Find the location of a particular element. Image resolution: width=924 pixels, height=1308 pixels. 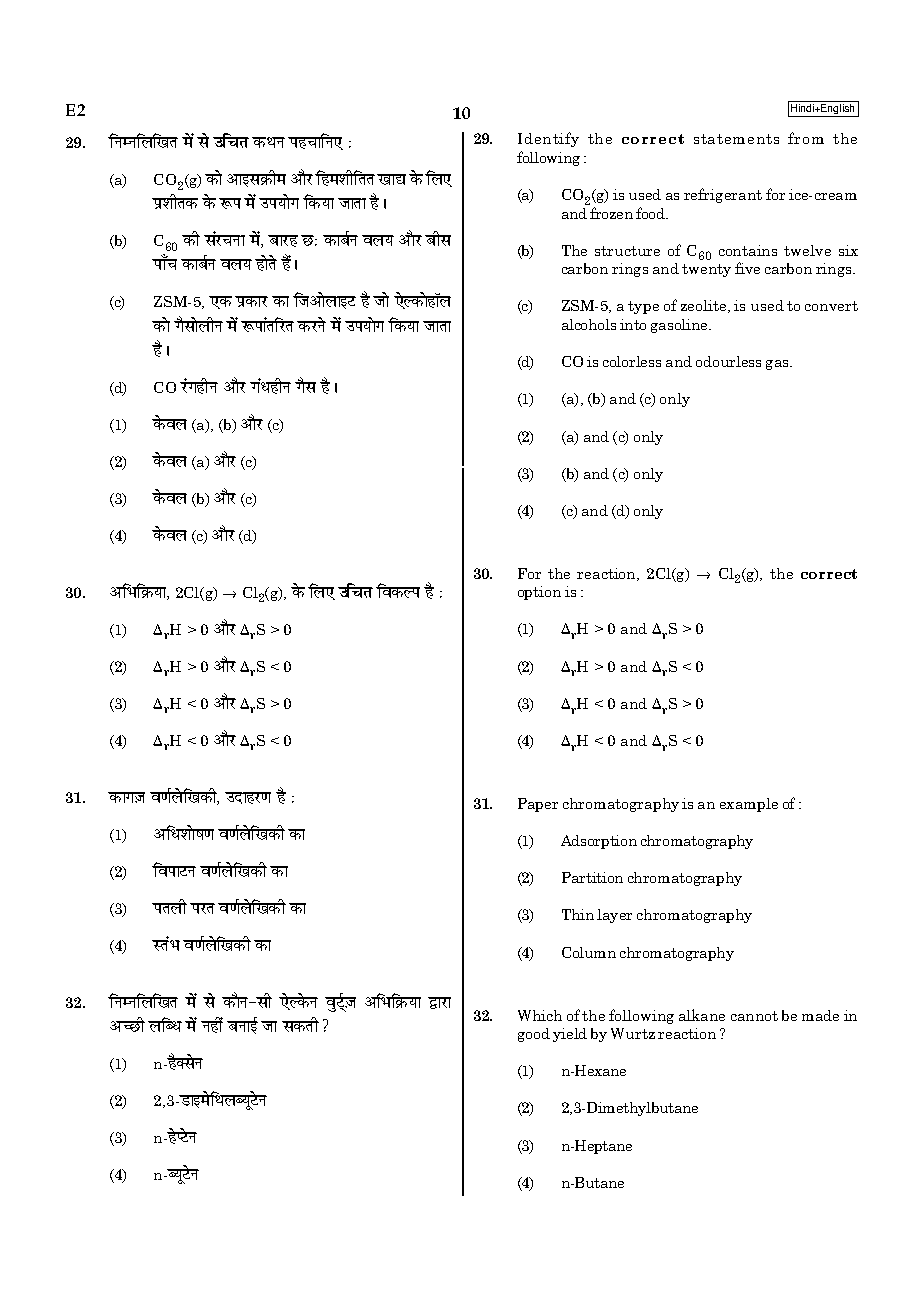

Paper is located at coordinates (538, 805).
